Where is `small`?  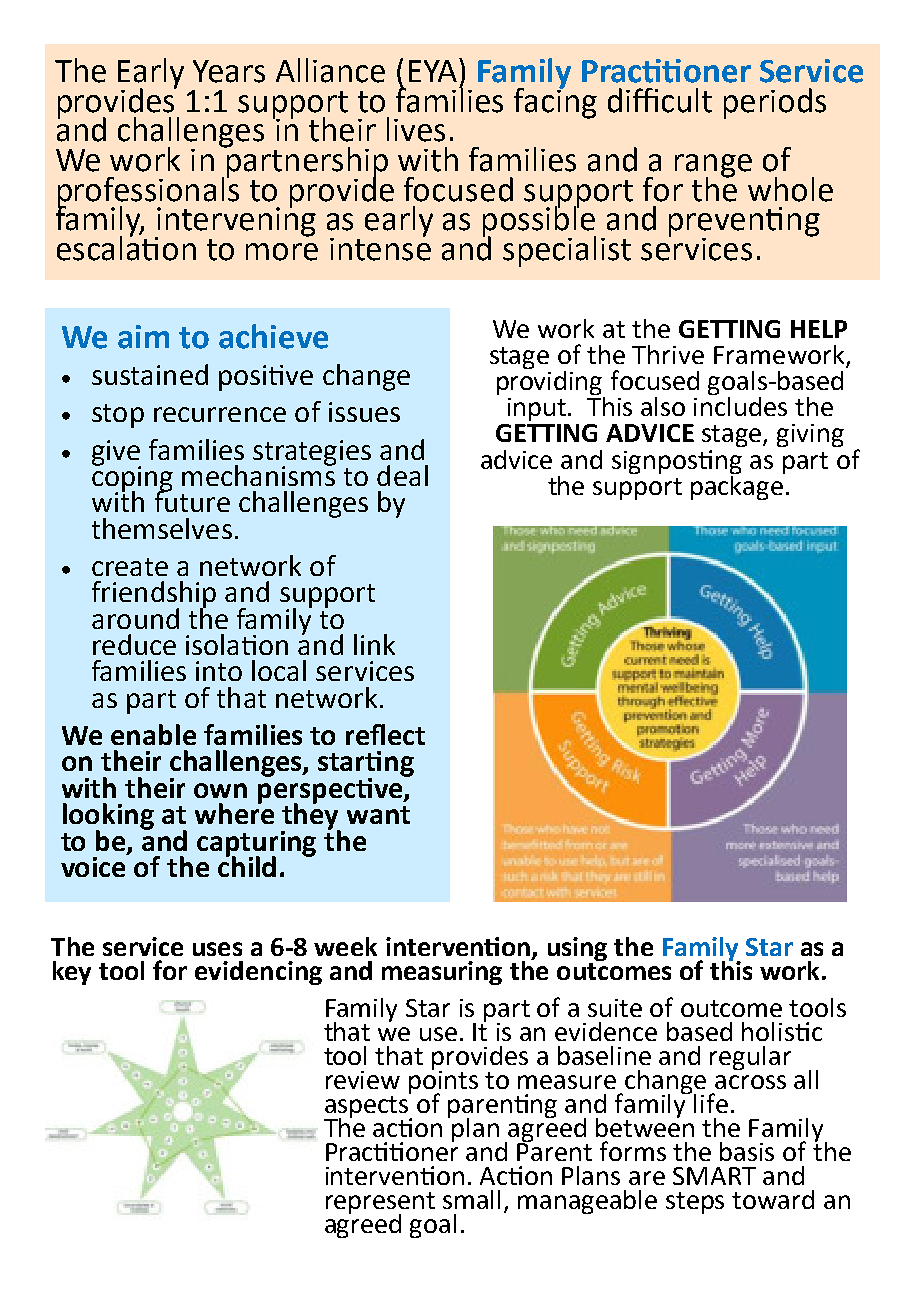 small is located at coordinates (471, 1199).
